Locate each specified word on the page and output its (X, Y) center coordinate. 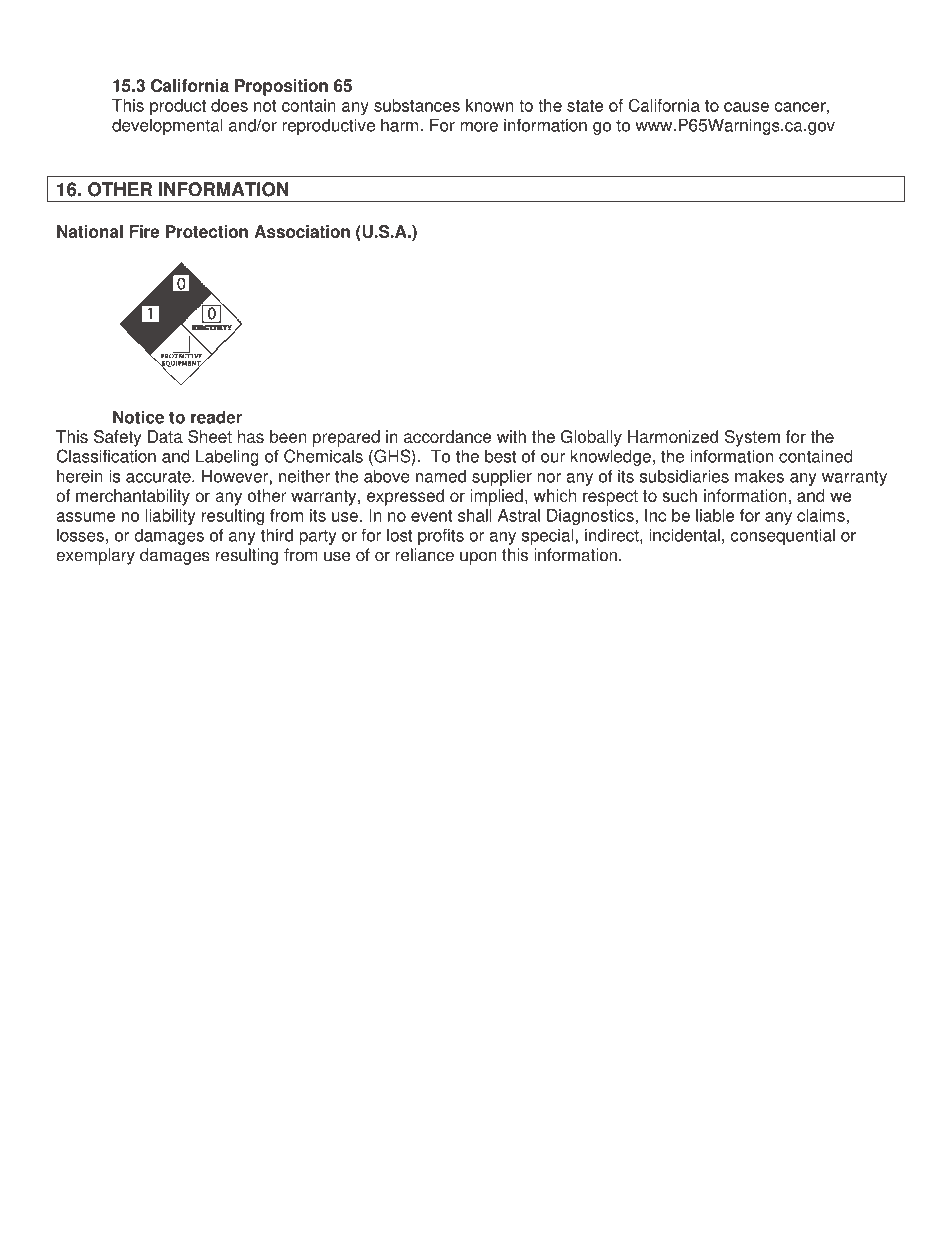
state (585, 106)
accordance (447, 436)
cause (746, 107)
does (229, 105)
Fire (144, 231)
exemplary (95, 556)
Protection (207, 231)
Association (302, 231)
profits (441, 536)
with (511, 436)
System (752, 438)
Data (165, 436)
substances (417, 105)
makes (759, 476)
